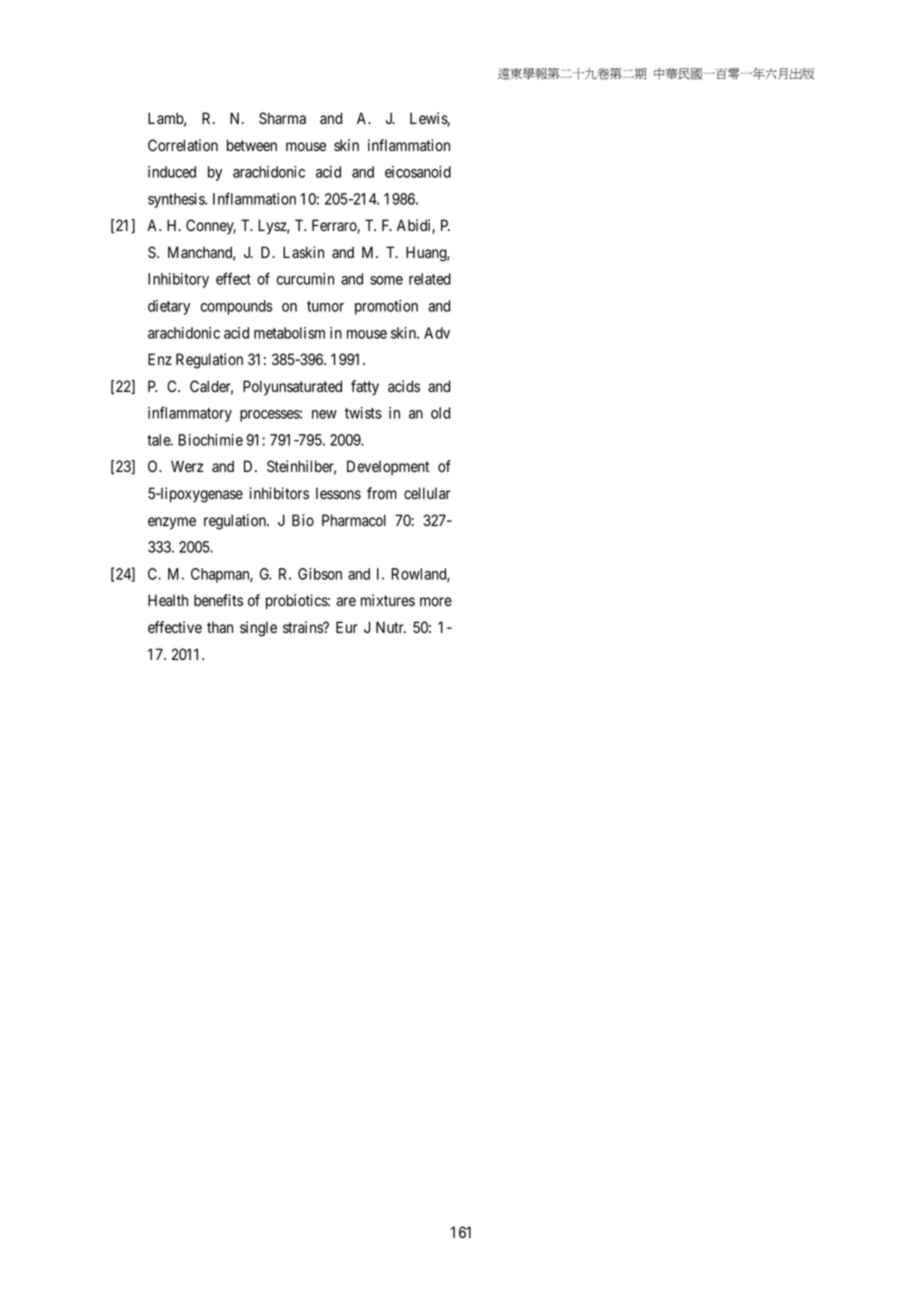  I want to click on Nutr, so click(391, 627).
